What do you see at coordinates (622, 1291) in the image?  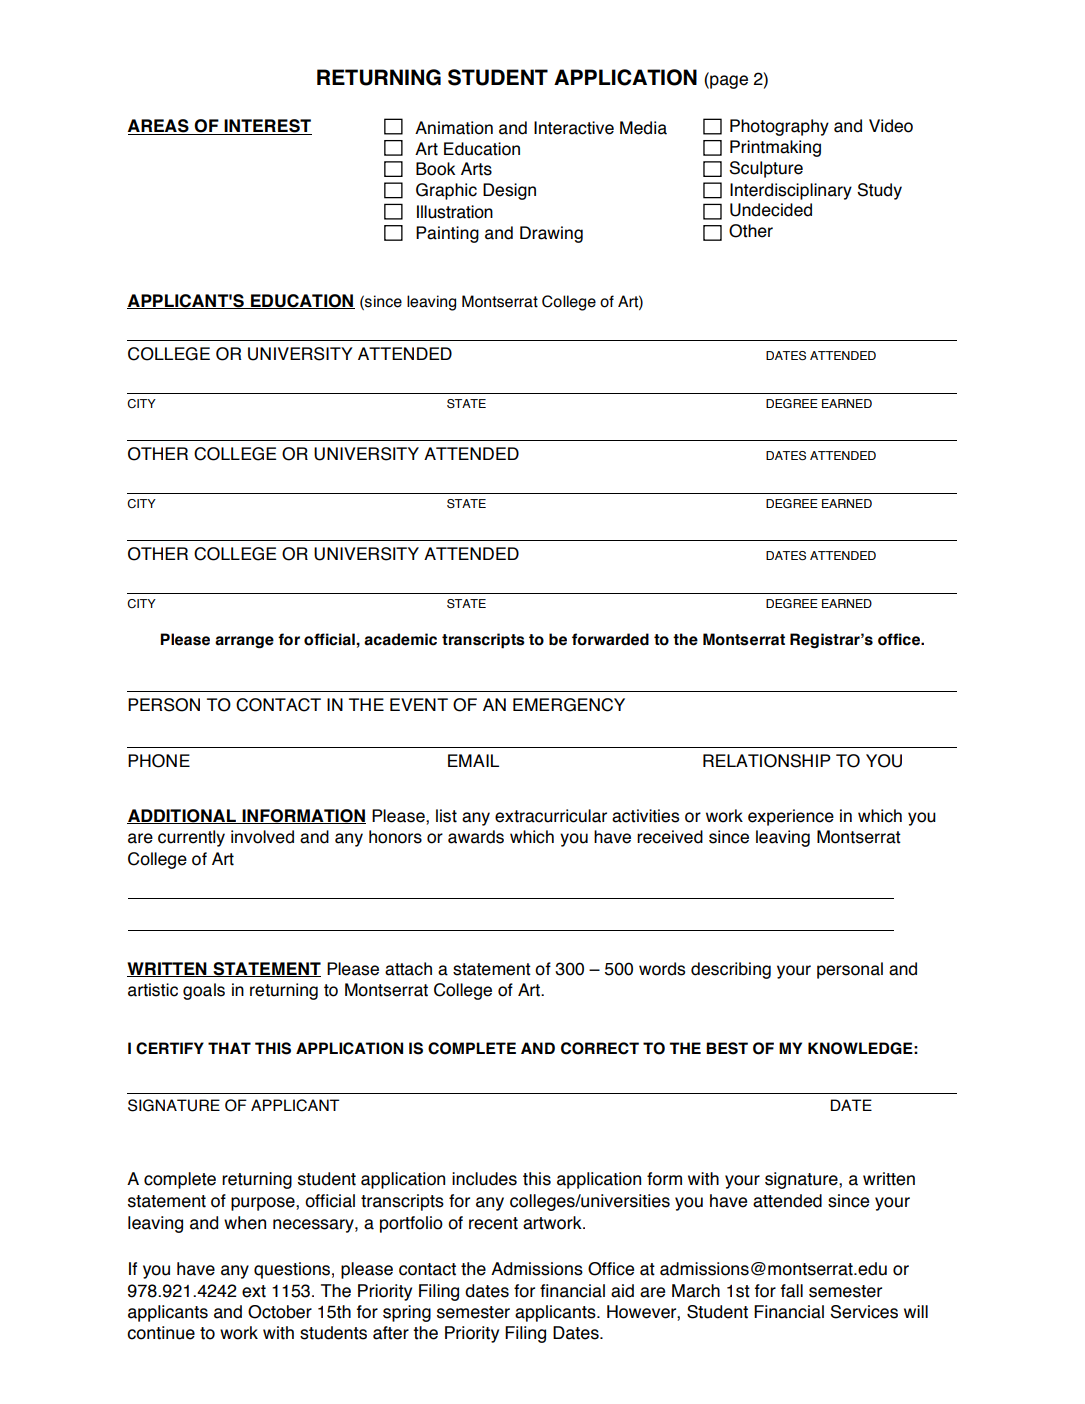 I see `aid` at bounding box center [622, 1291].
